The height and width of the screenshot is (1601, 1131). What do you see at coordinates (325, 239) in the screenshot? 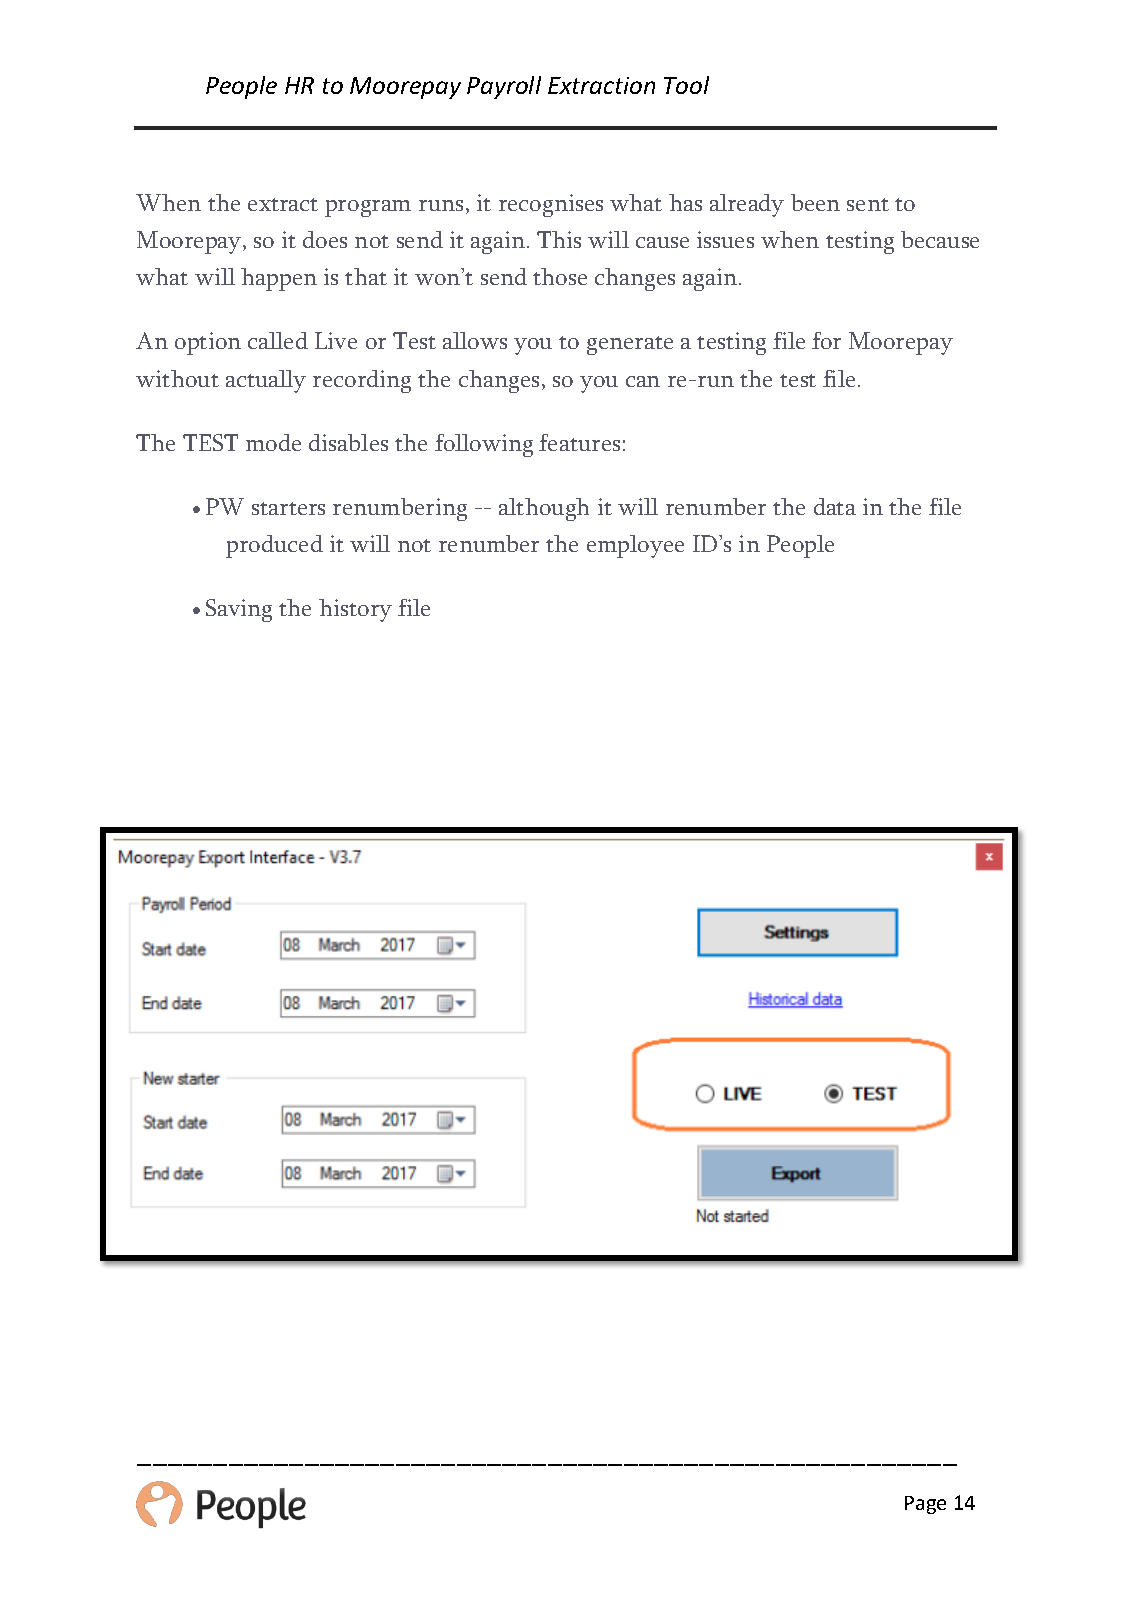
I see `does` at bounding box center [325, 239].
